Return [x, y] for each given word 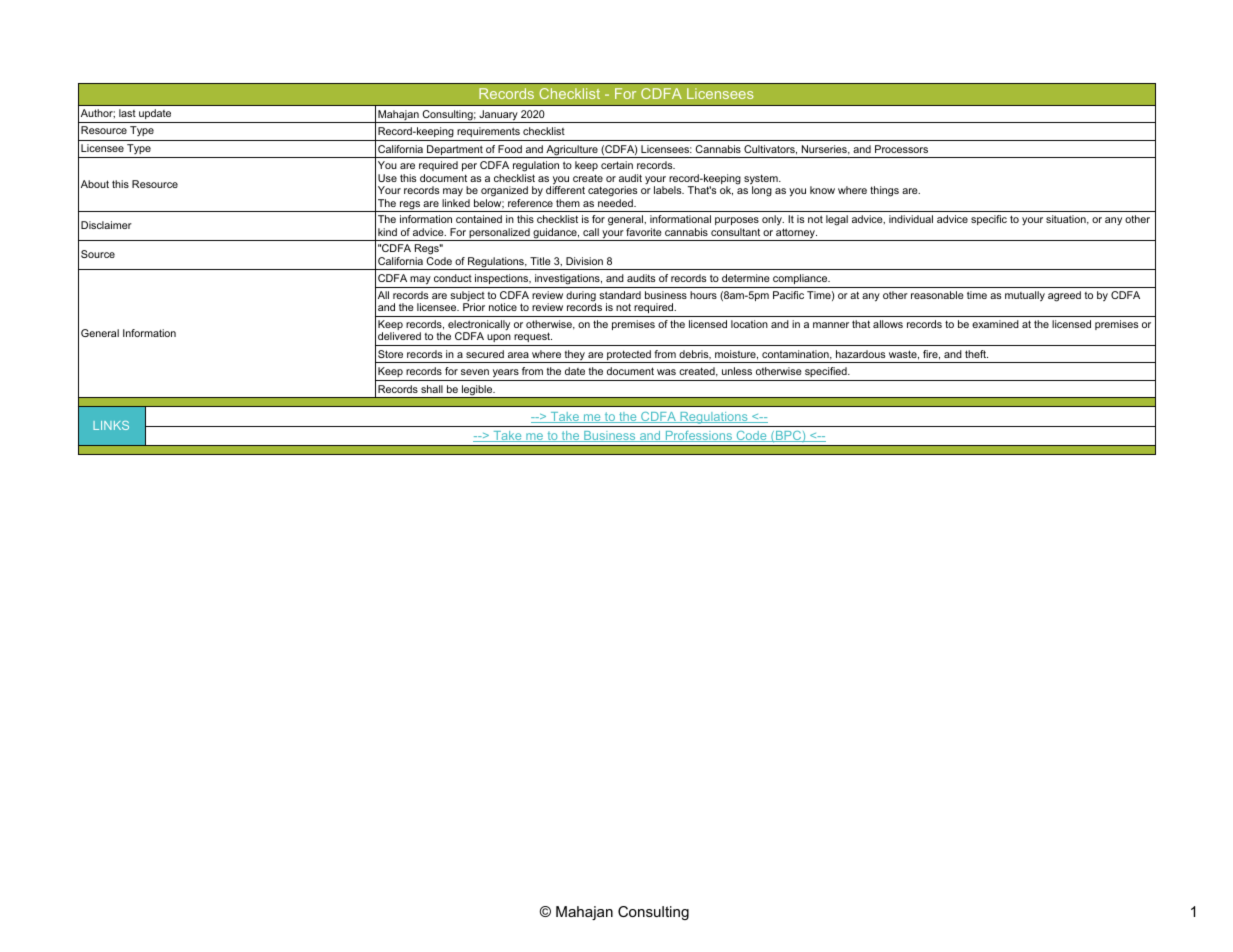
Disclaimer [106, 225]
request [532, 339]
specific [989, 220]
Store [390, 354]
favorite [644, 232]
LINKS [111, 425]
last [127, 113]
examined [995, 324]
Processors [901, 149]
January [498, 116]
